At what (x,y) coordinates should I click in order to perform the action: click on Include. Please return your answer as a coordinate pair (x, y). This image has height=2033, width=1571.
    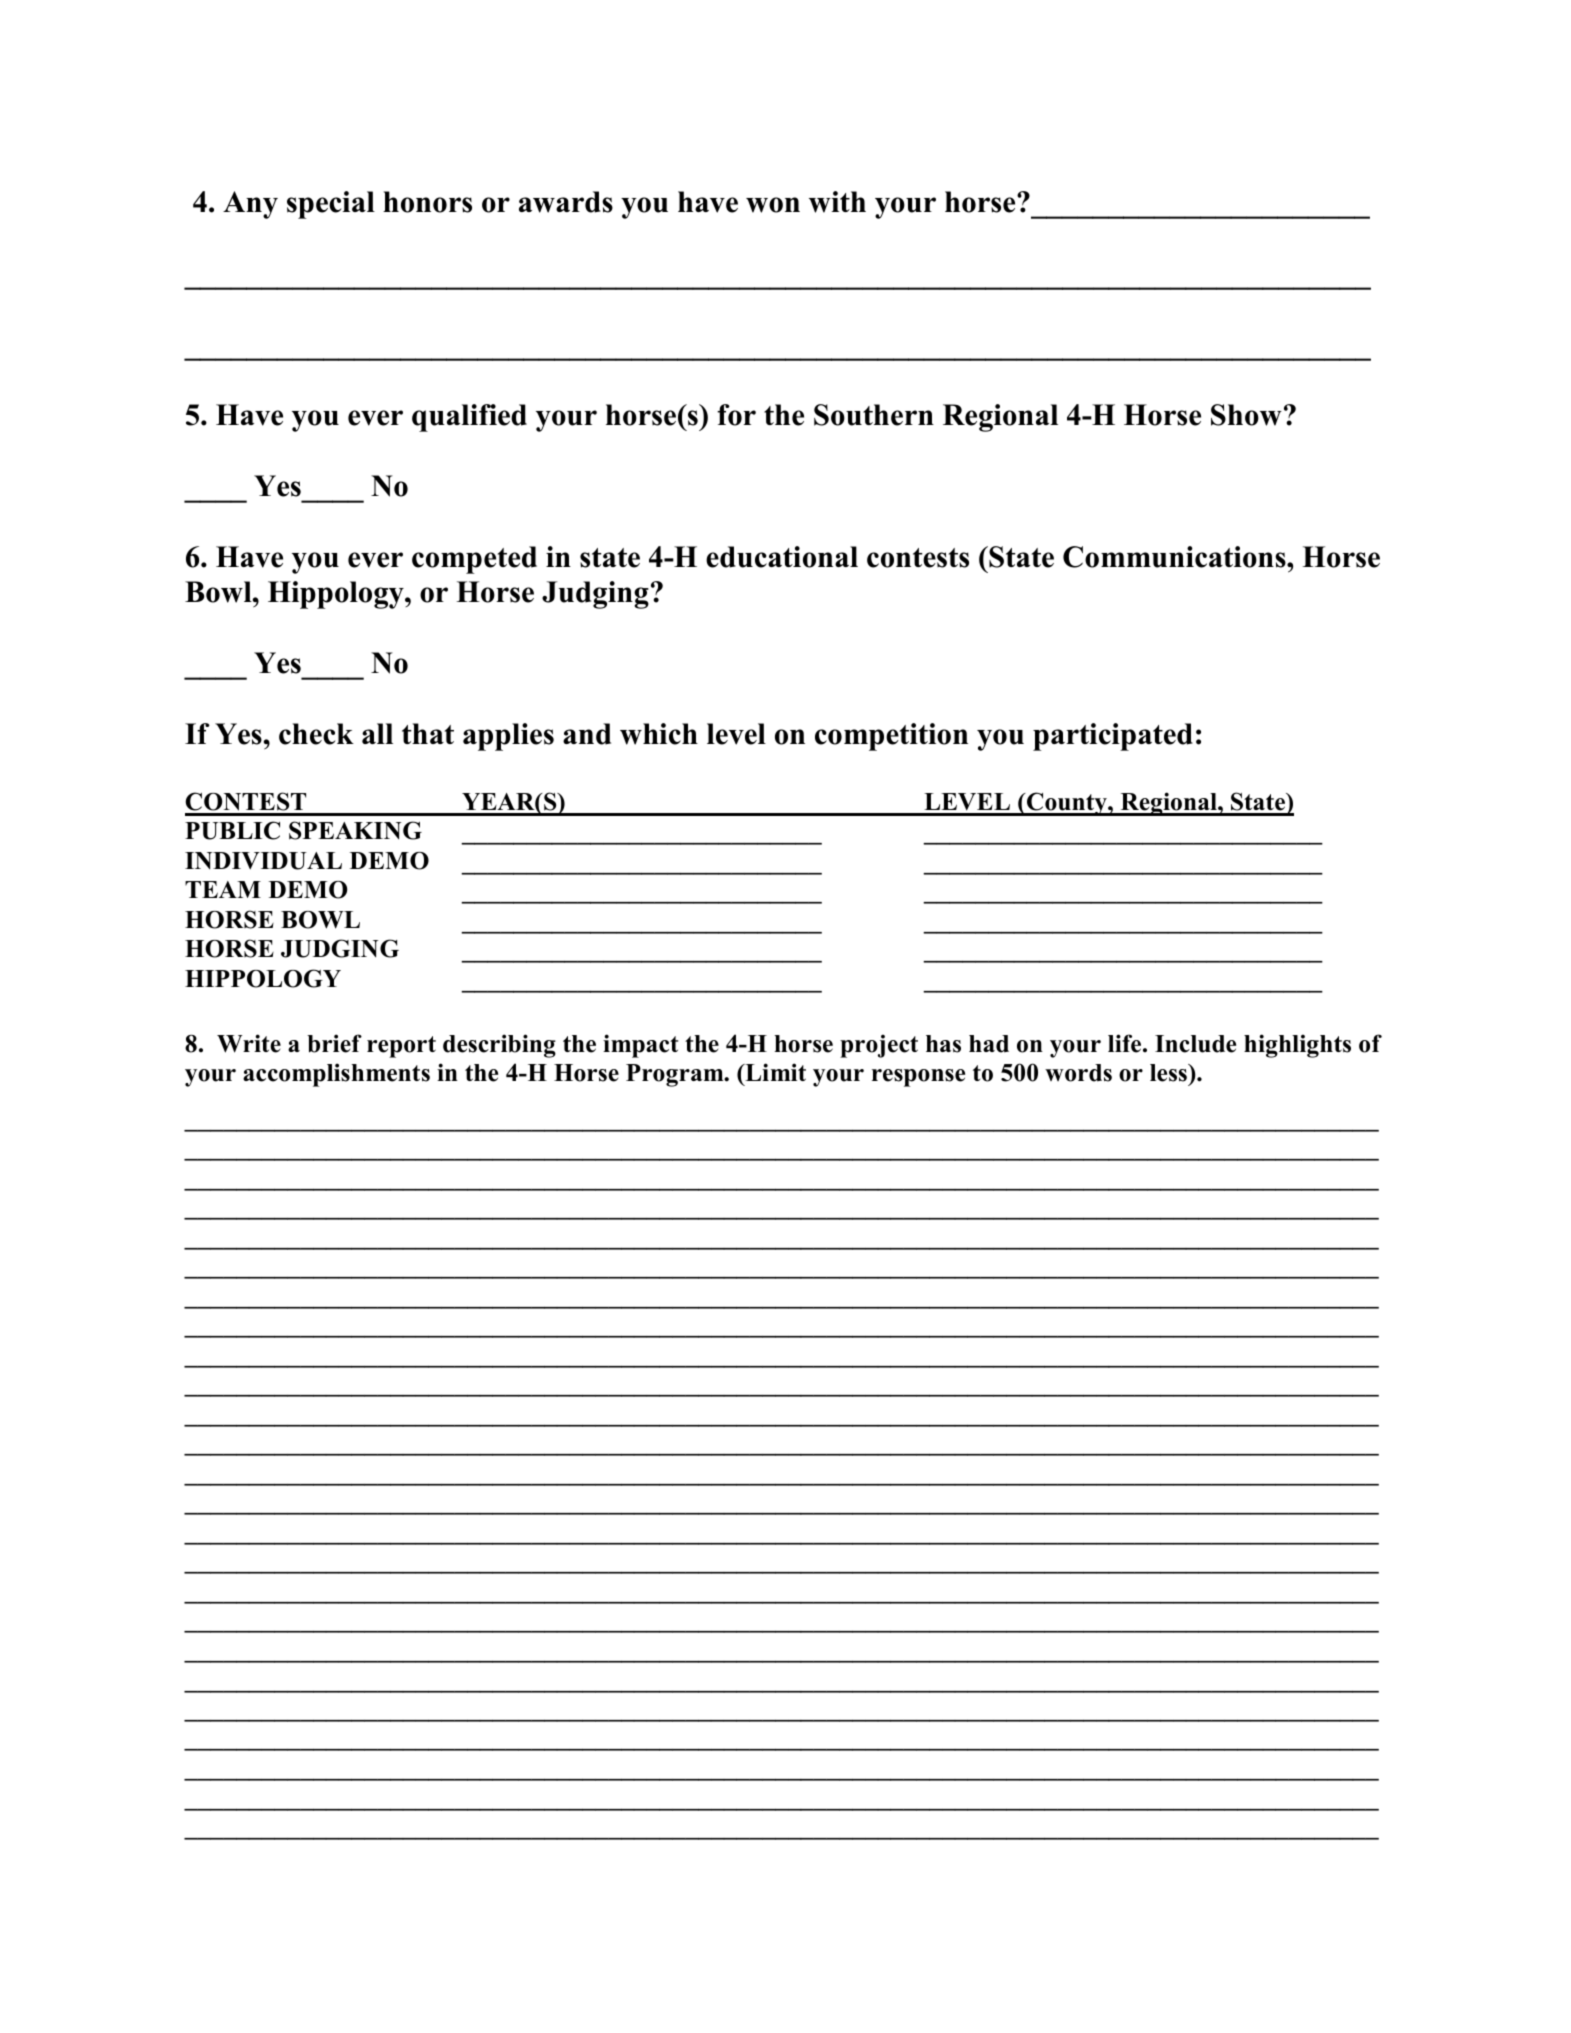
    Looking at the image, I should click on (1195, 1044).
